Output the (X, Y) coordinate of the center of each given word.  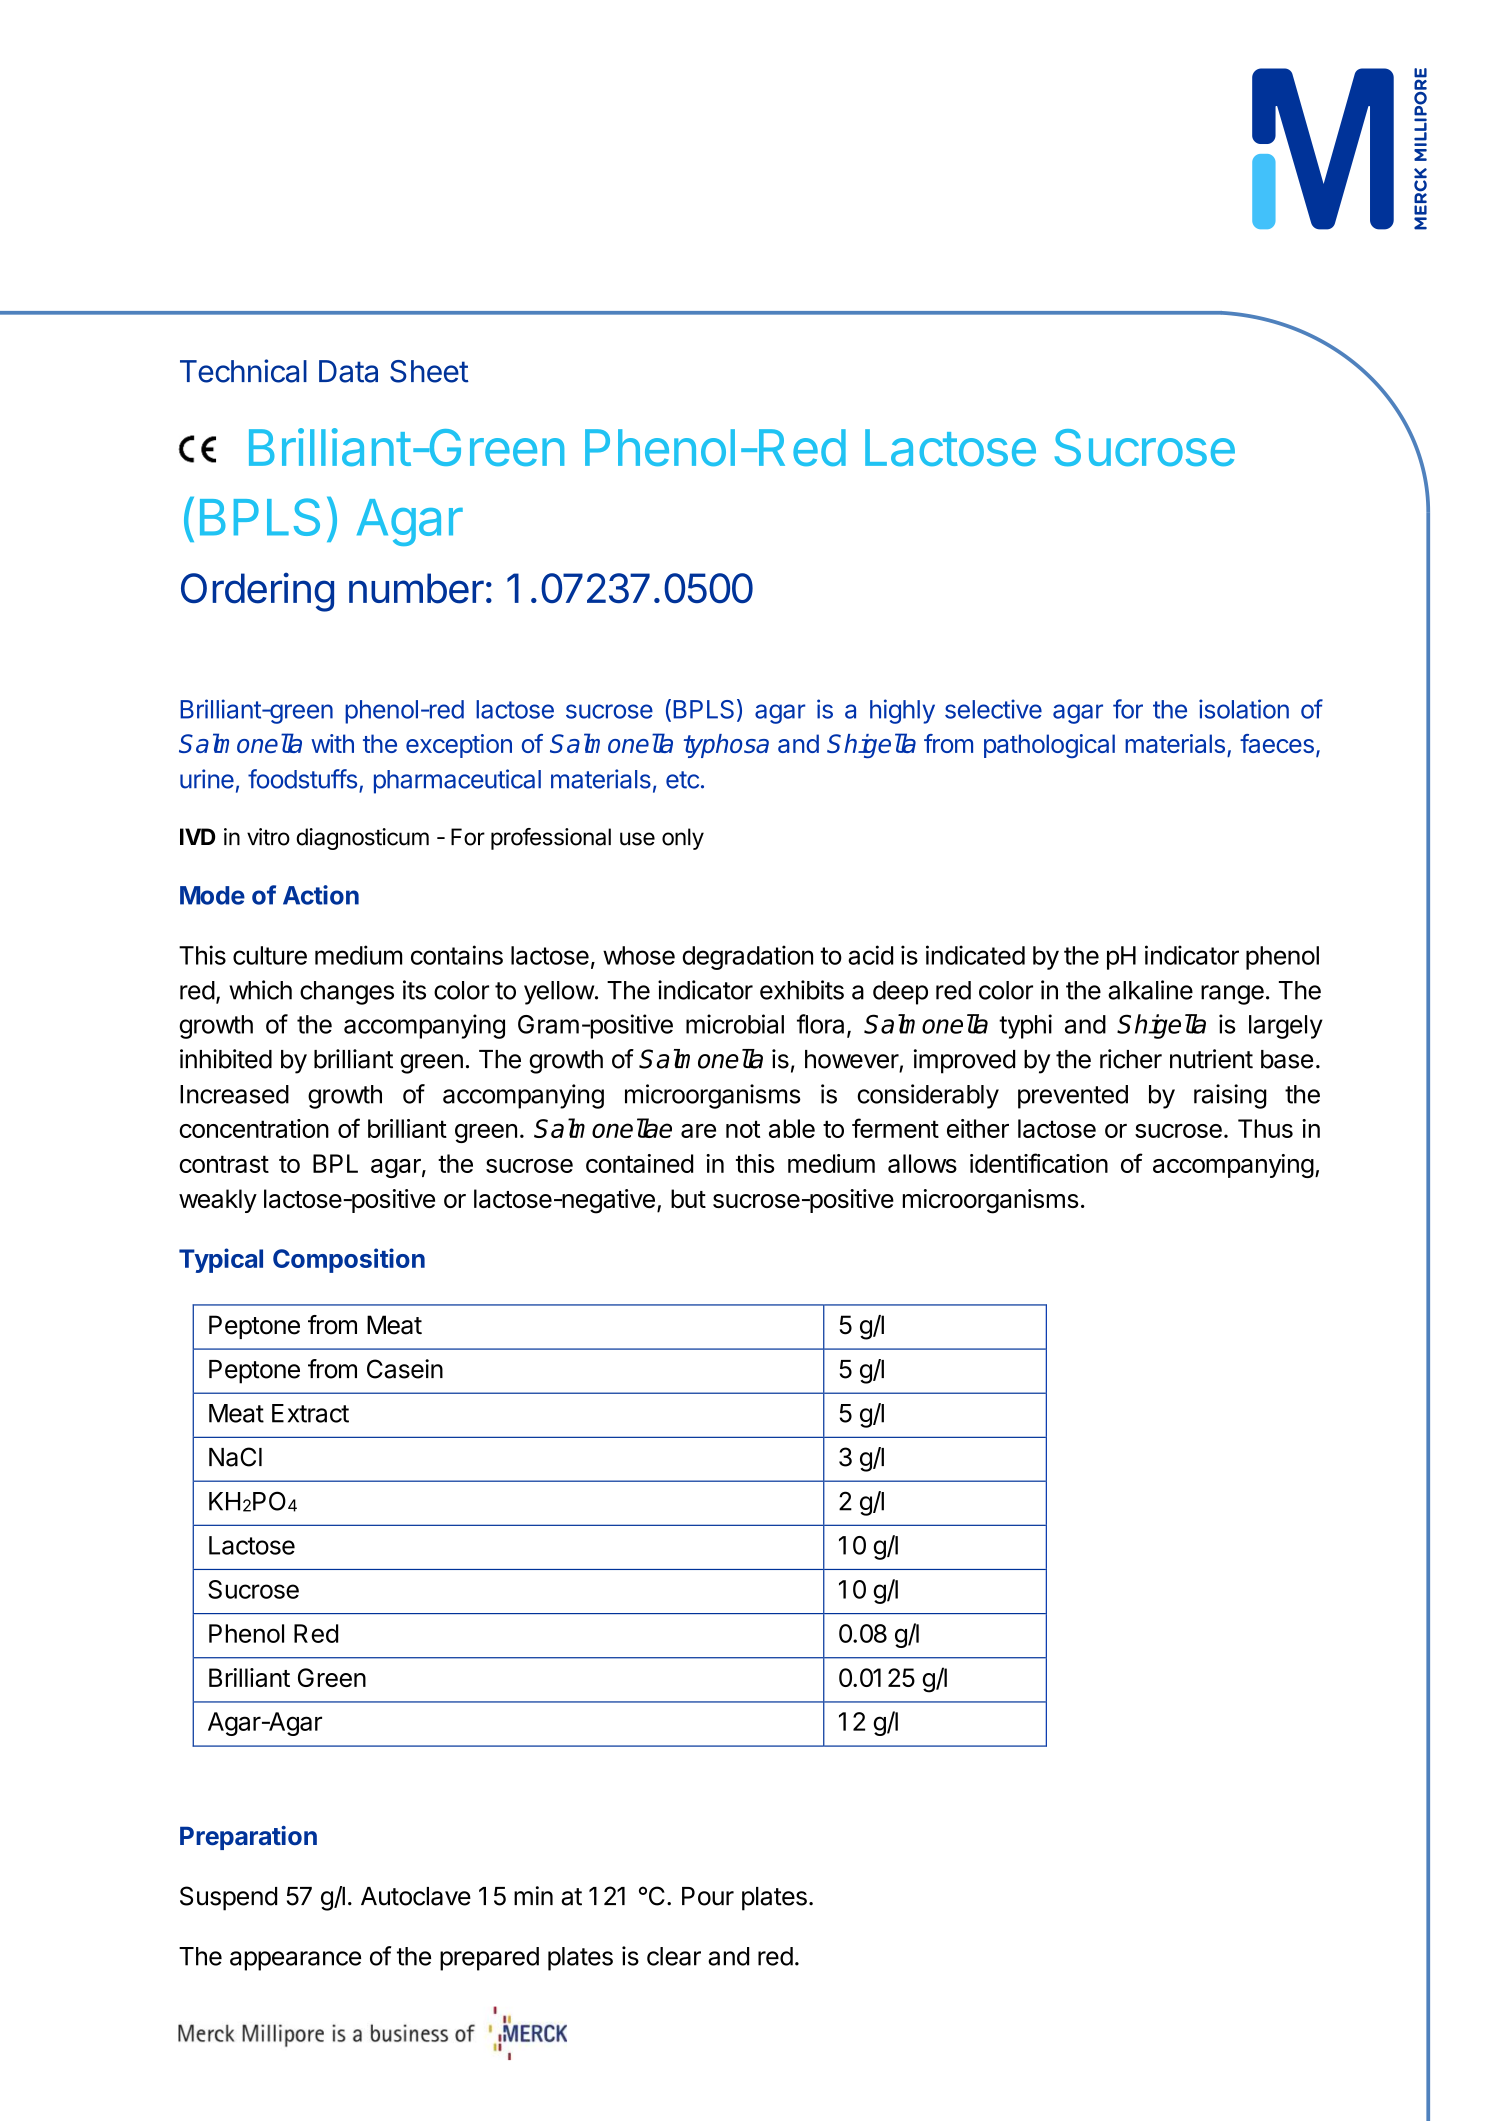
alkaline (1150, 990)
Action (321, 895)
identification (1039, 1163)
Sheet (429, 371)
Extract (310, 1413)
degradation (747, 957)
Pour (708, 1896)
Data (348, 371)
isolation (1244, 709)
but (688, 1198)
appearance (295, 1961)
